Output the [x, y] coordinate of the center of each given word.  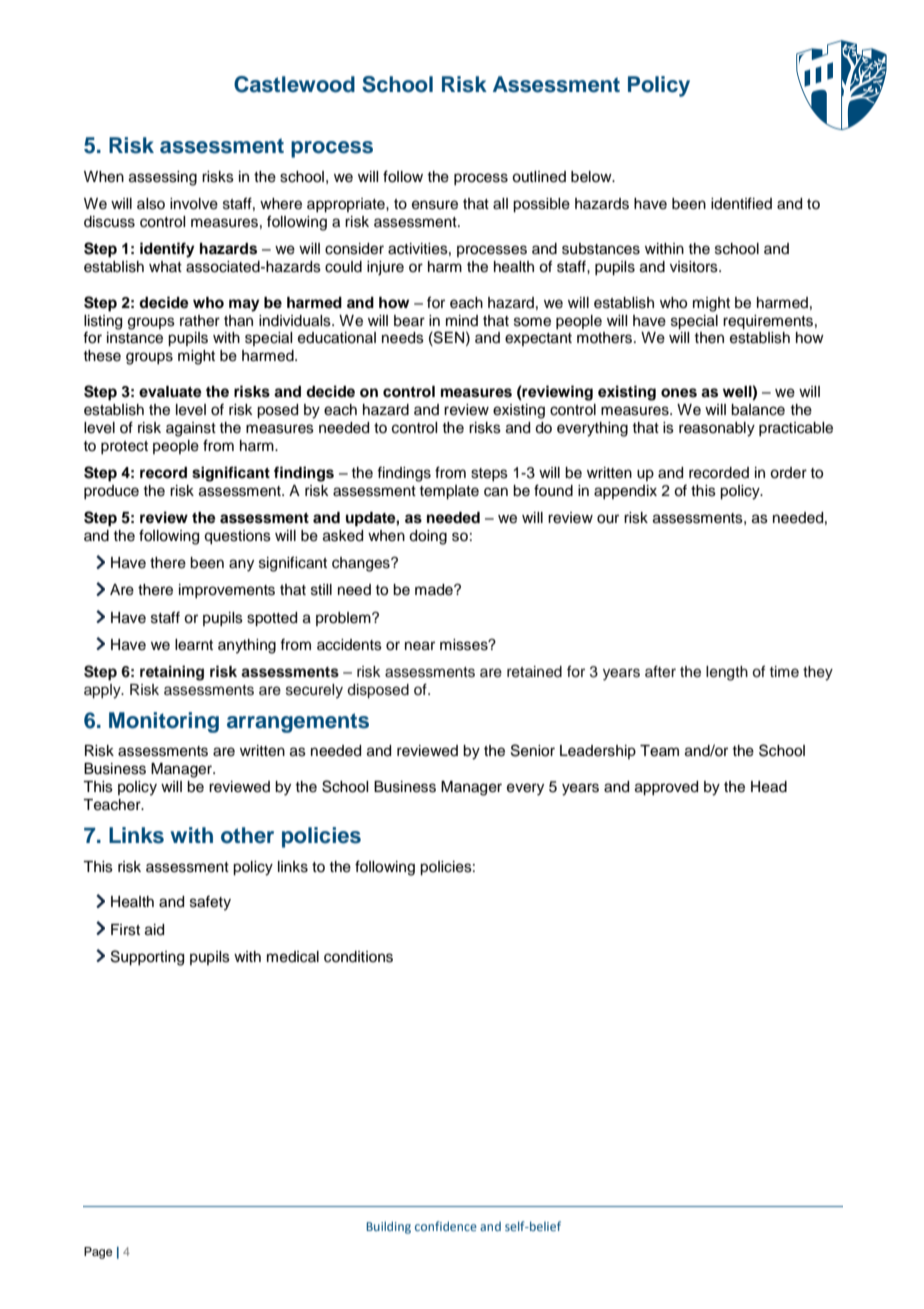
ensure [435, 205]
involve [194, 204]
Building [388, 1227]
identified [741, 203]
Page [98, 1253]
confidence [446, 1226]
